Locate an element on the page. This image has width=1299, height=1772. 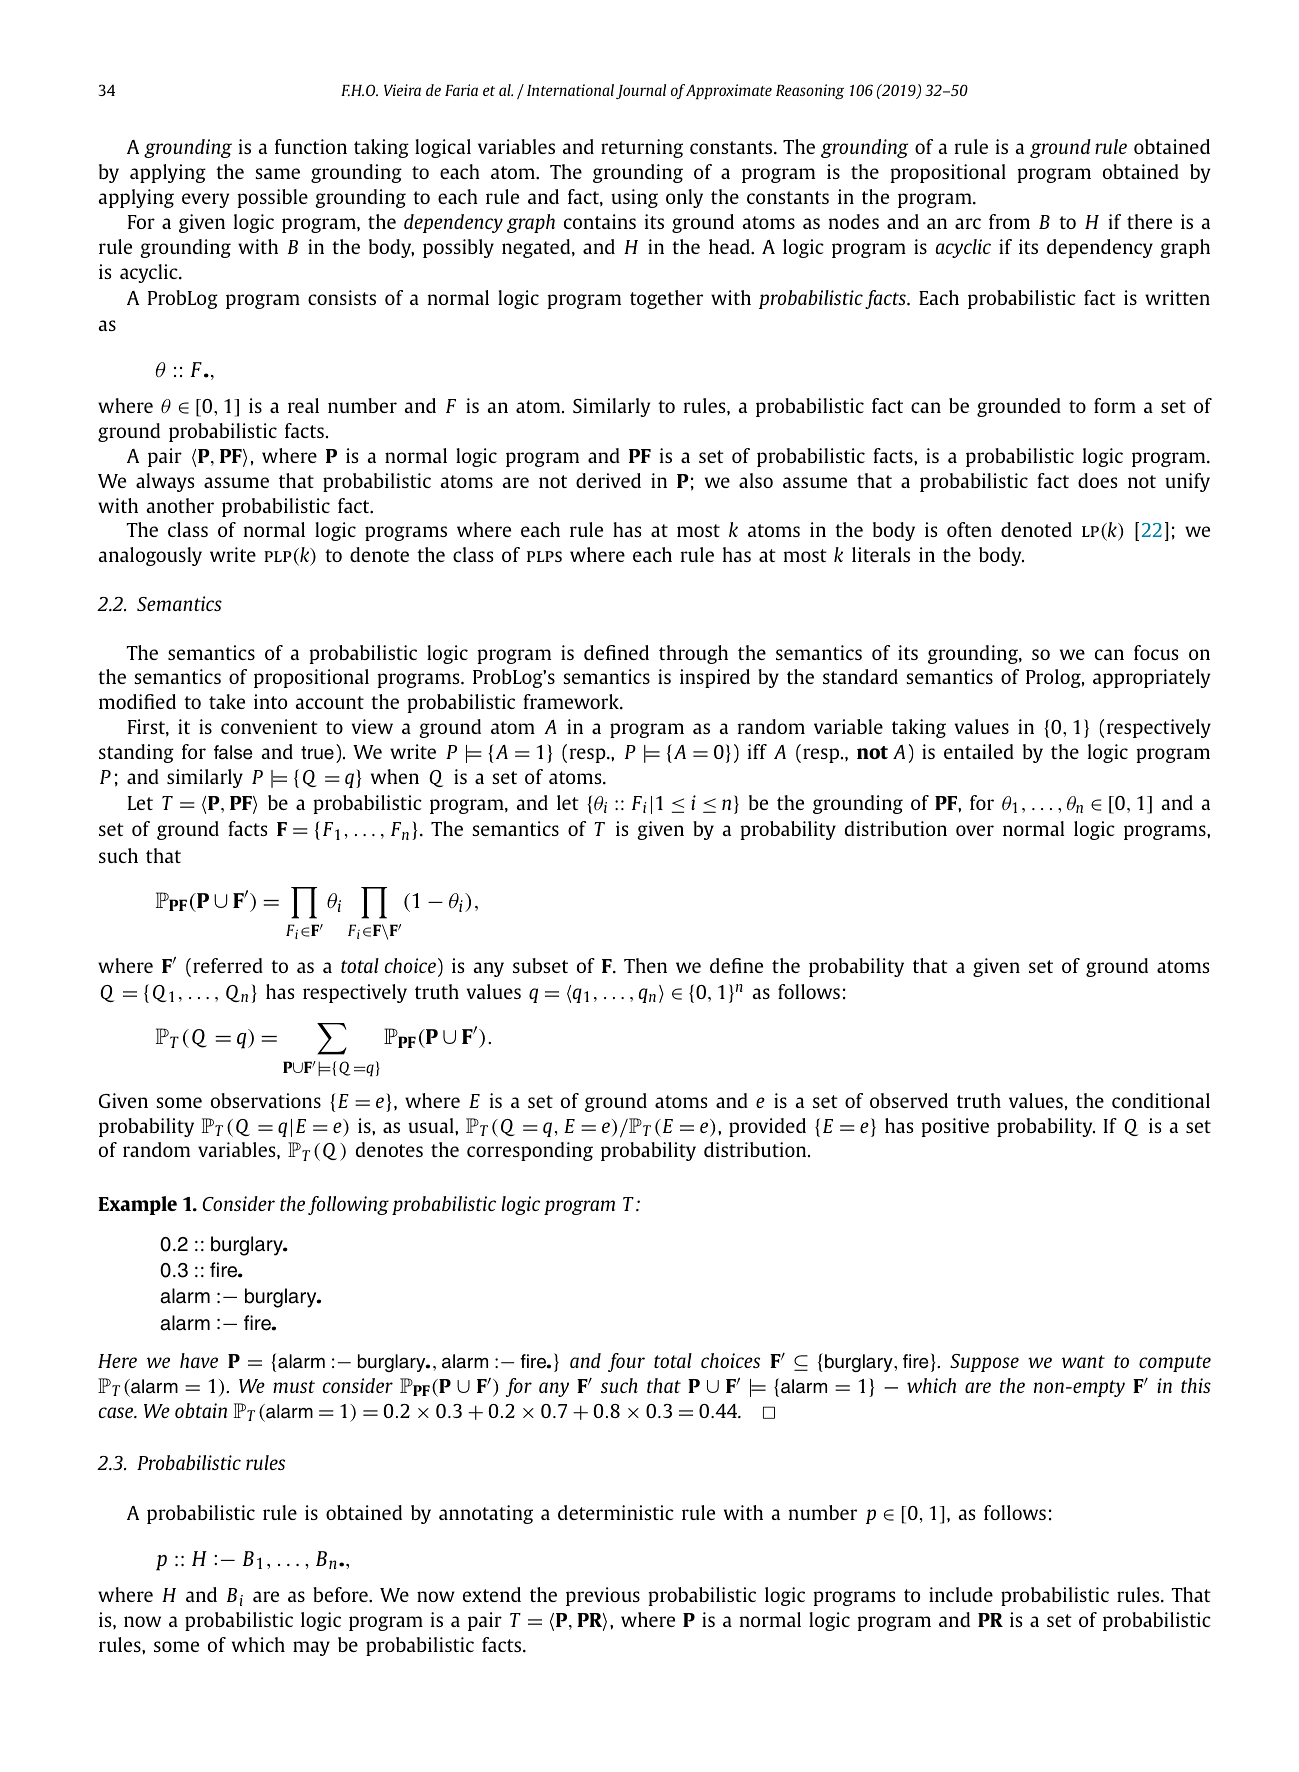
previous is located at coordinates (603, 1596).
